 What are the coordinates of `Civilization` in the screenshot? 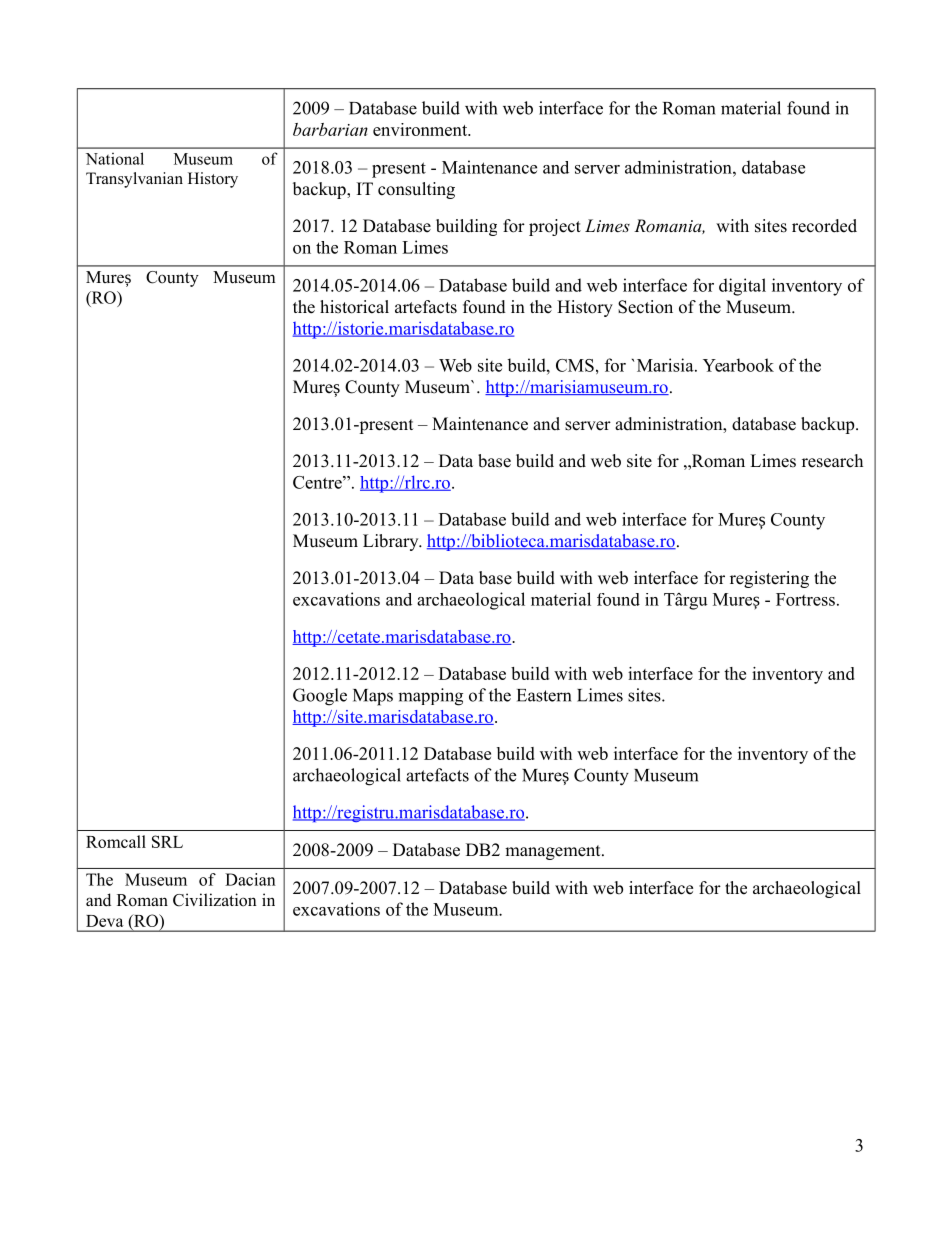 It's located at (215, 900).
